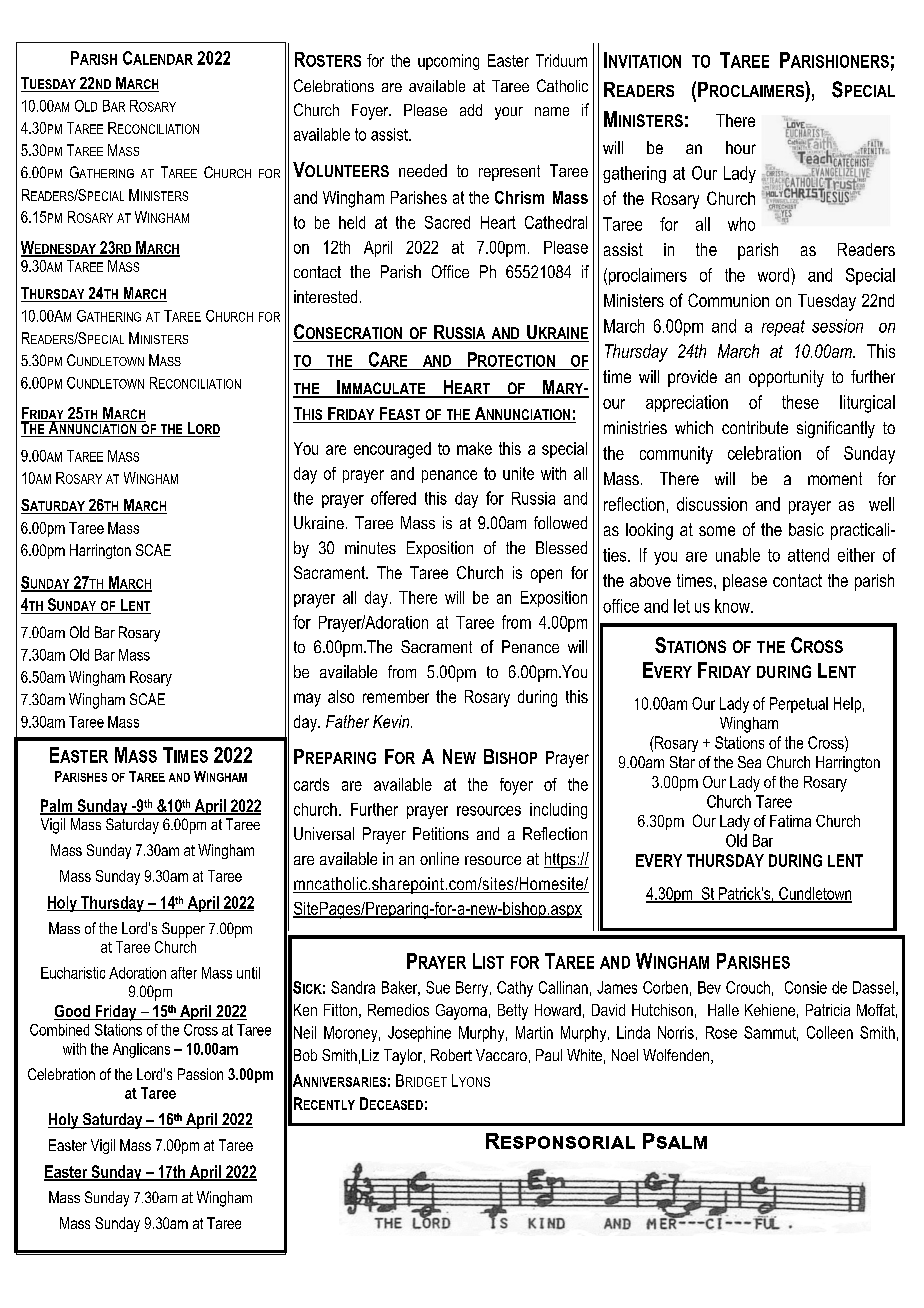 This screenshot has width=924, height=1308. Describe the element at coordinates (733, 606) in the screenshot. I see `know` at that location.
